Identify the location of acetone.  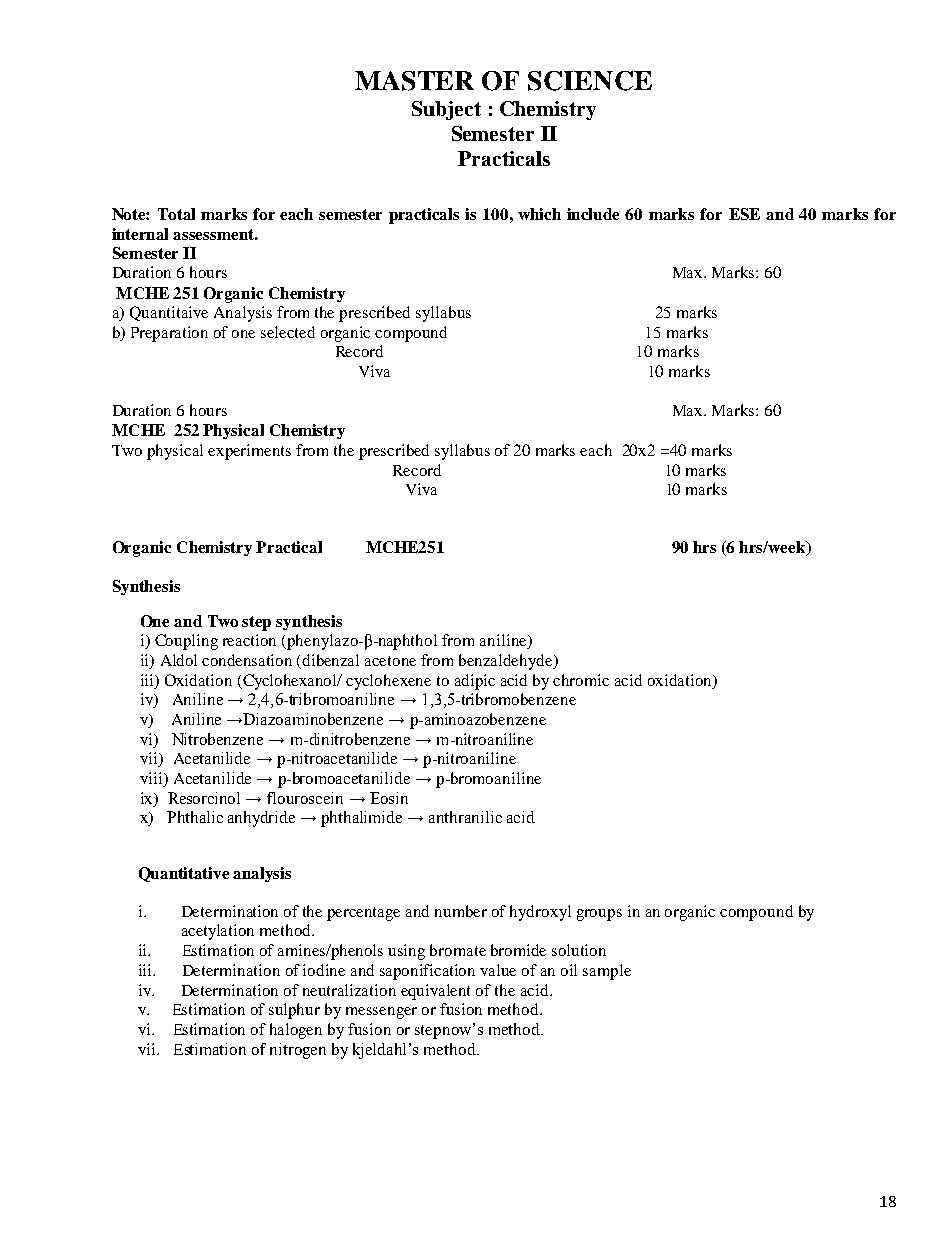
(390, 661).
